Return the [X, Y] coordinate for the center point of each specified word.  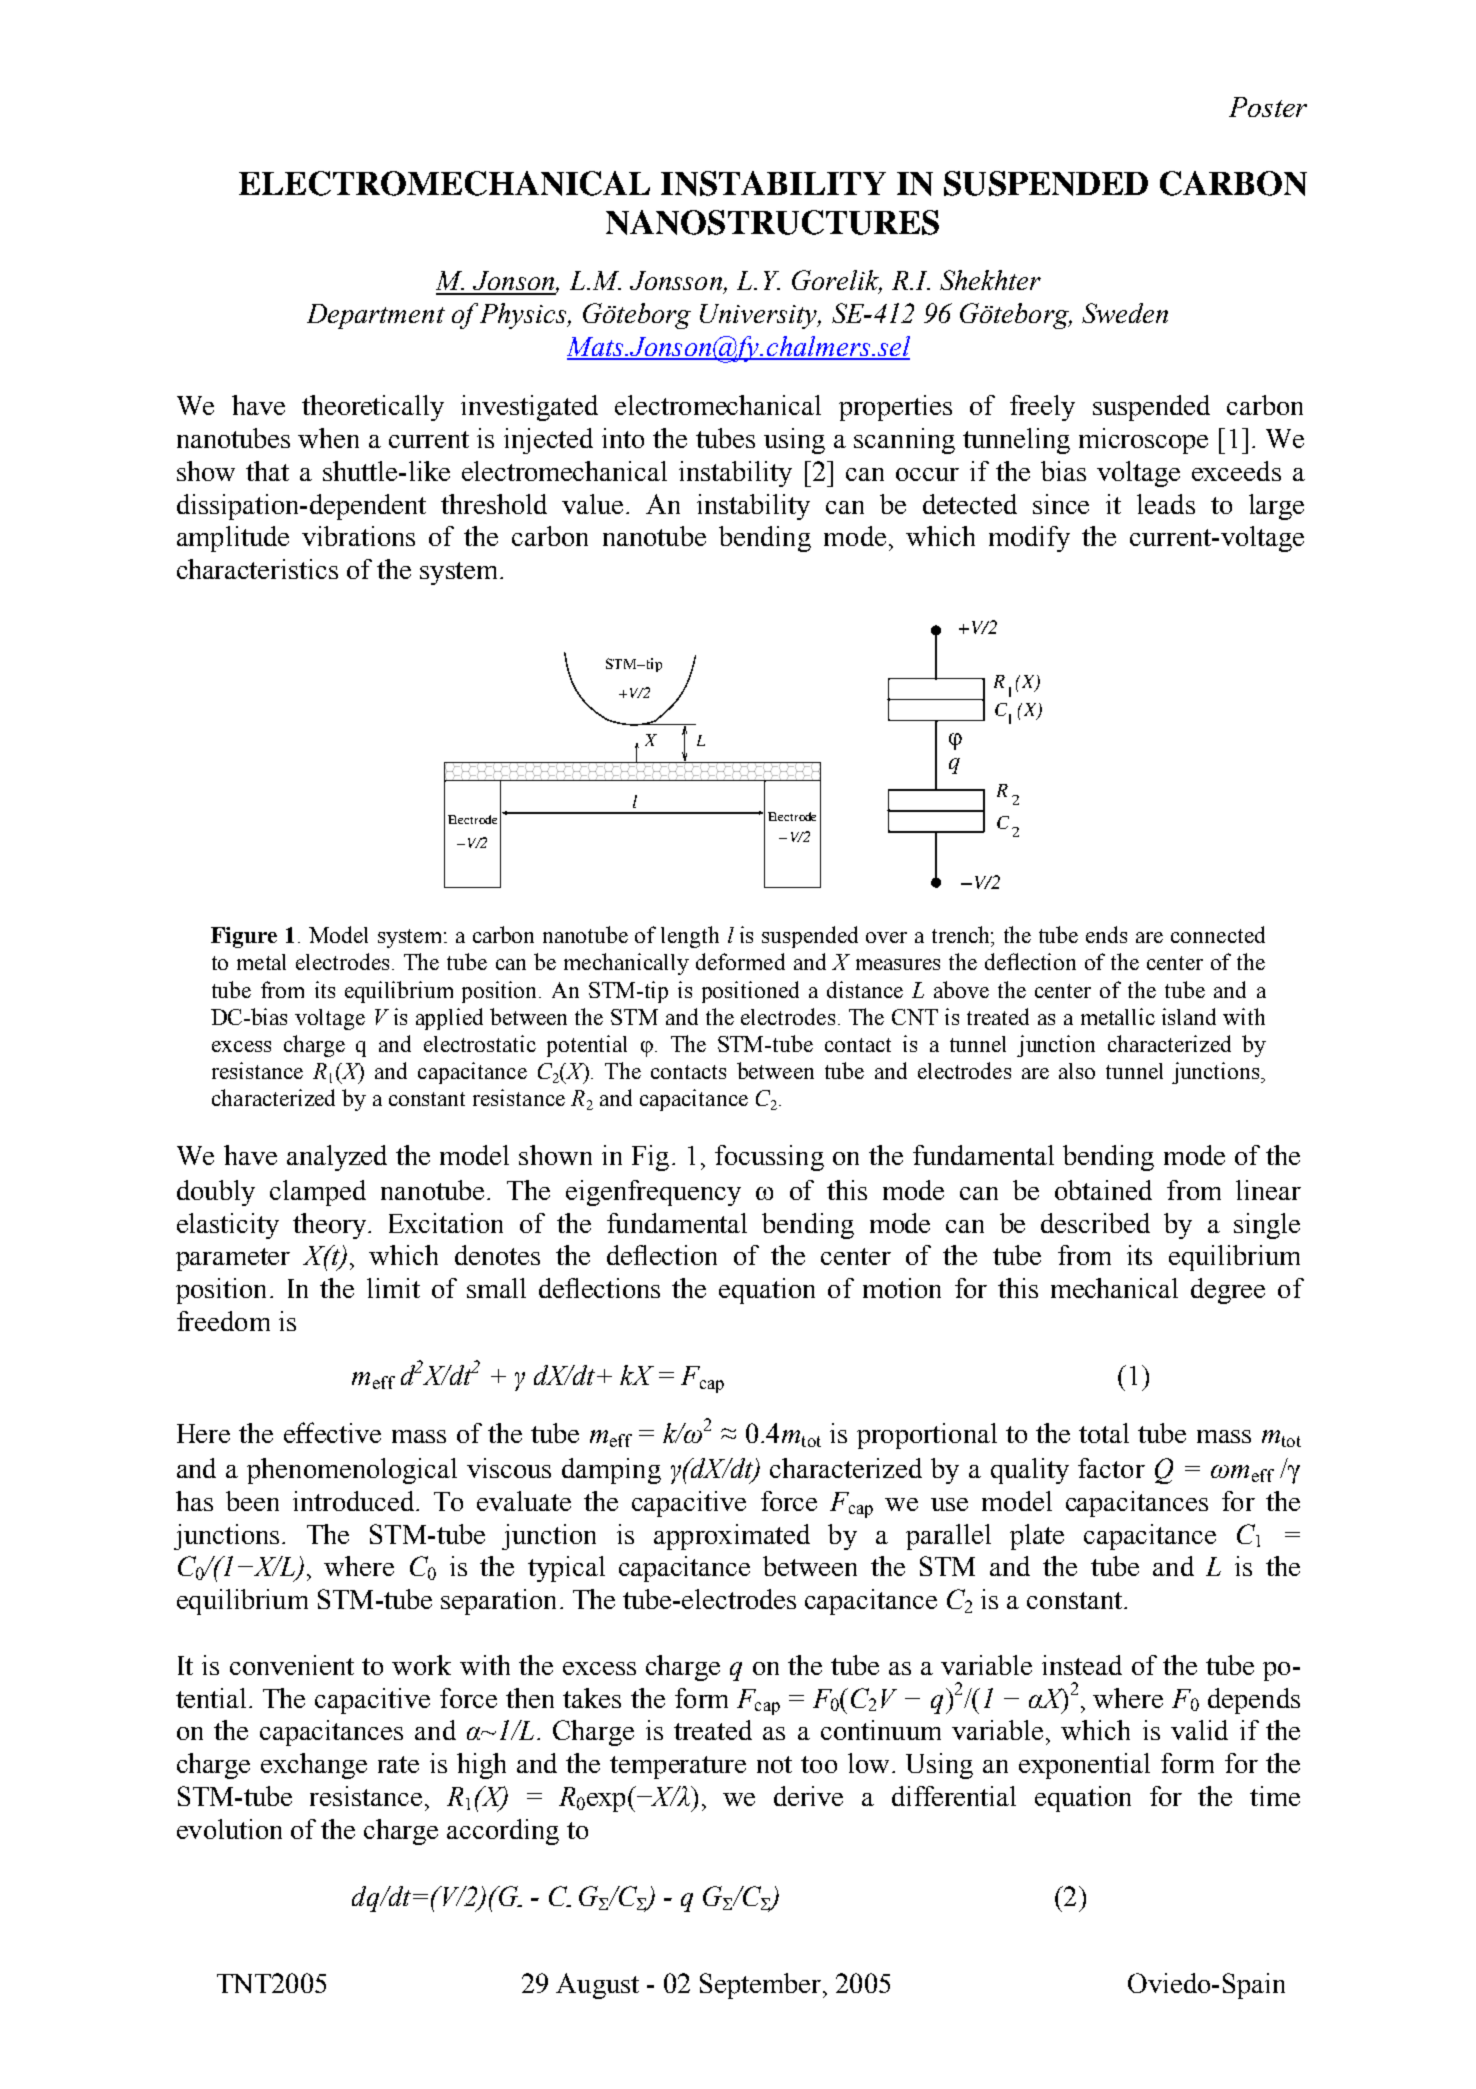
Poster [1268, 107]
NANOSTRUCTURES [772, 222]
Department [376, 316]
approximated [732, 1537]
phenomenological [352, 1471]
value [592, 504]
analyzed [337, 1158]
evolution [229, 1829]
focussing [769, 1158]
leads [1166, 504]
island [1189, 1016]
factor [1111, 1468]
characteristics [257, 569]
